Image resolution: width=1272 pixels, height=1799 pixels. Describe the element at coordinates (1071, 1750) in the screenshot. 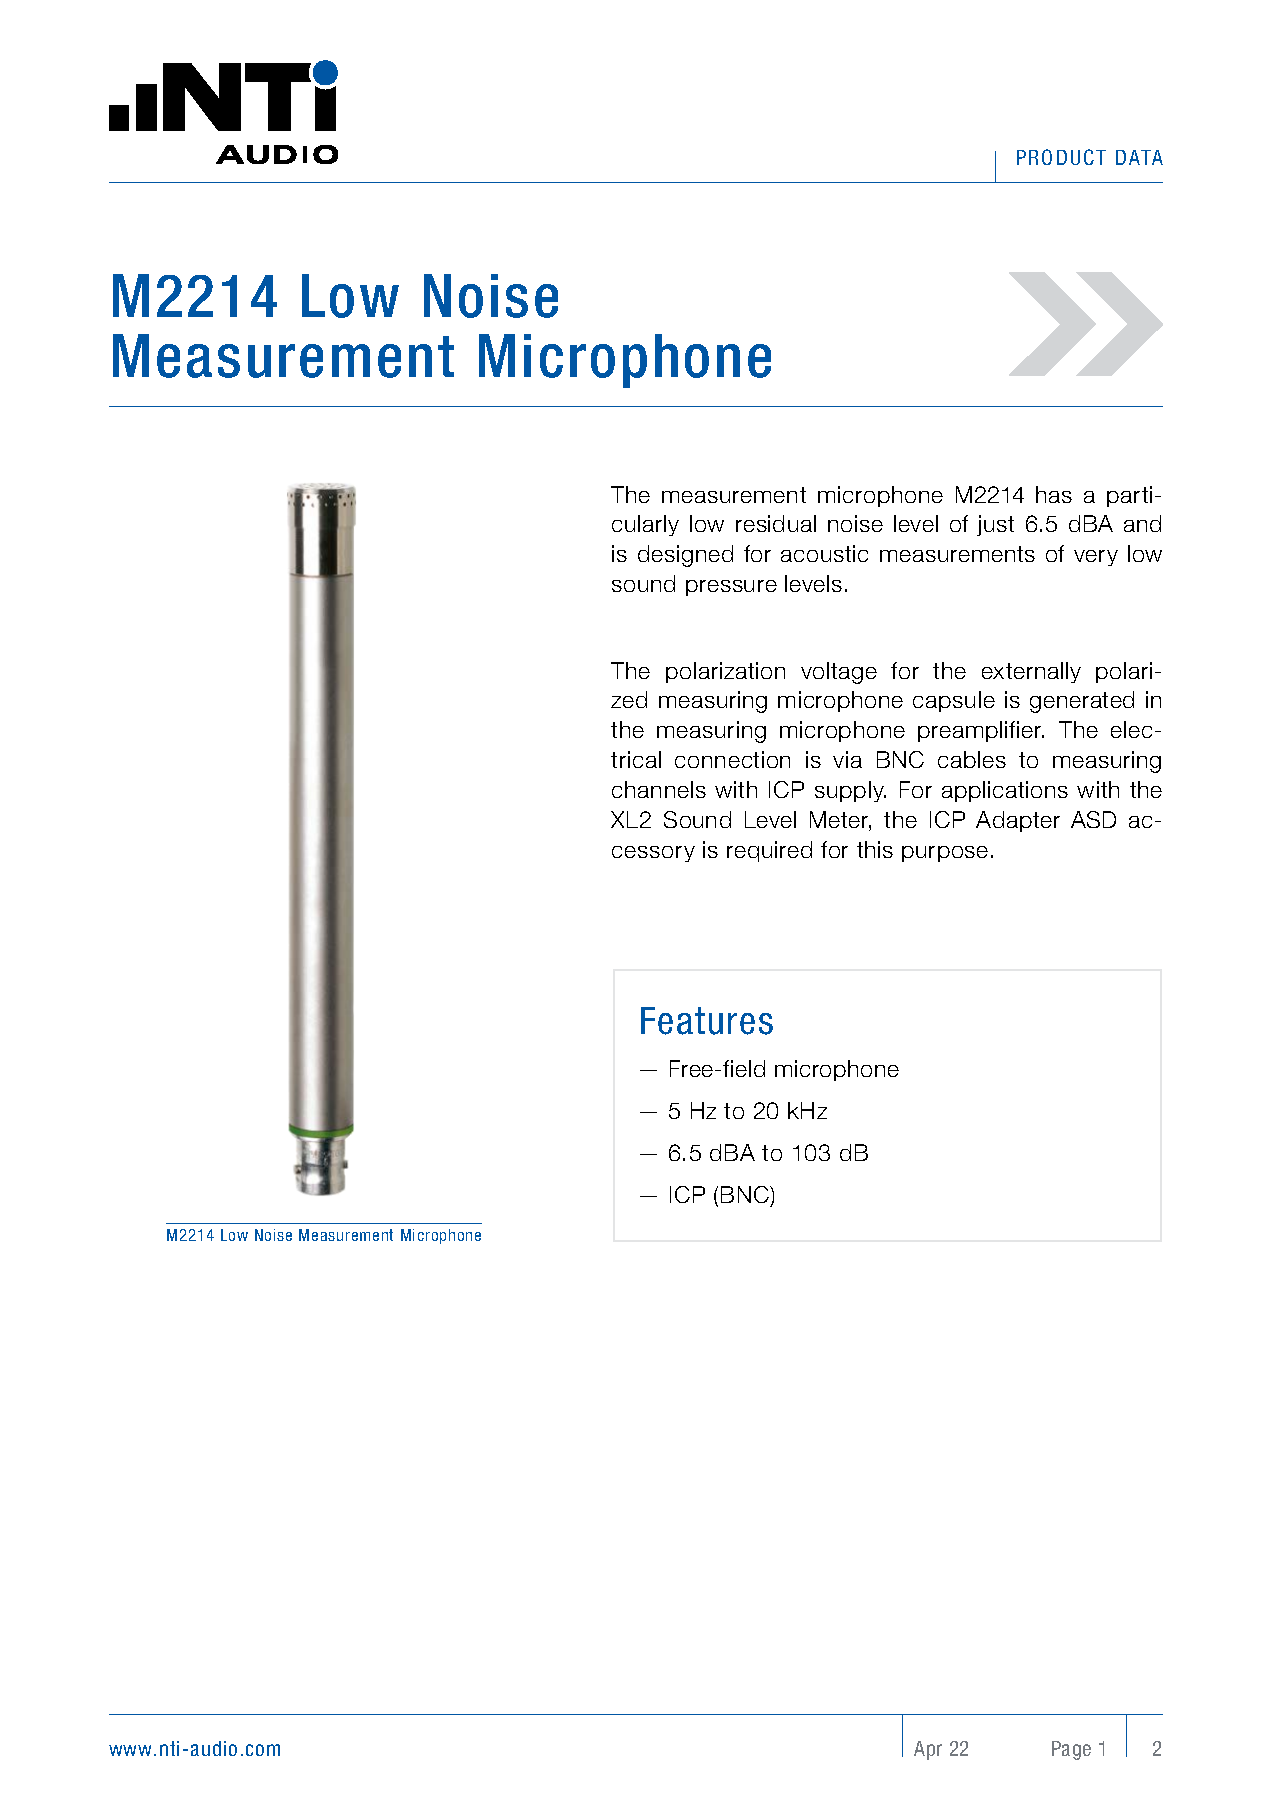

I see `Page` at that location.
